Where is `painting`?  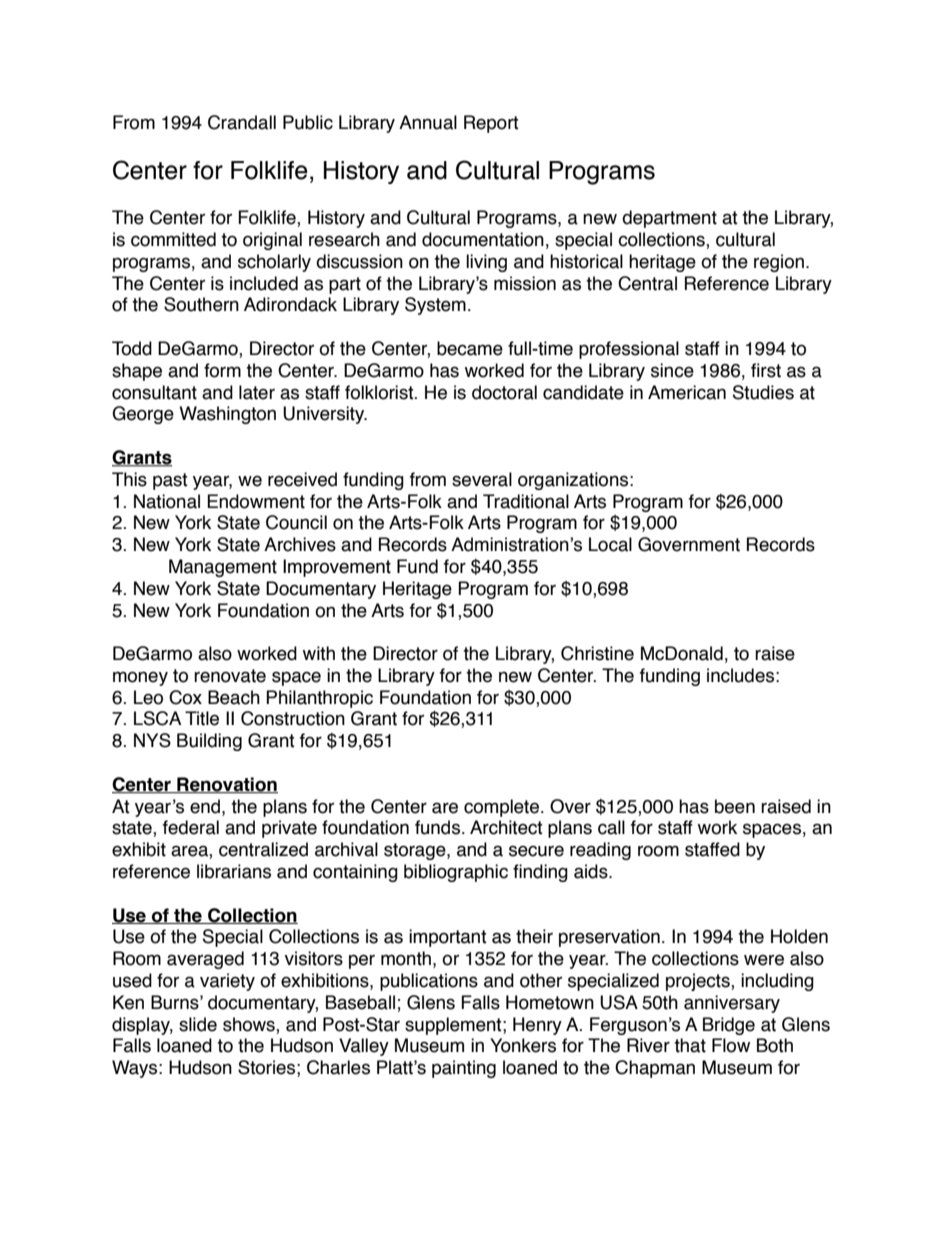 painting is located at coordinates (464, 1069).
